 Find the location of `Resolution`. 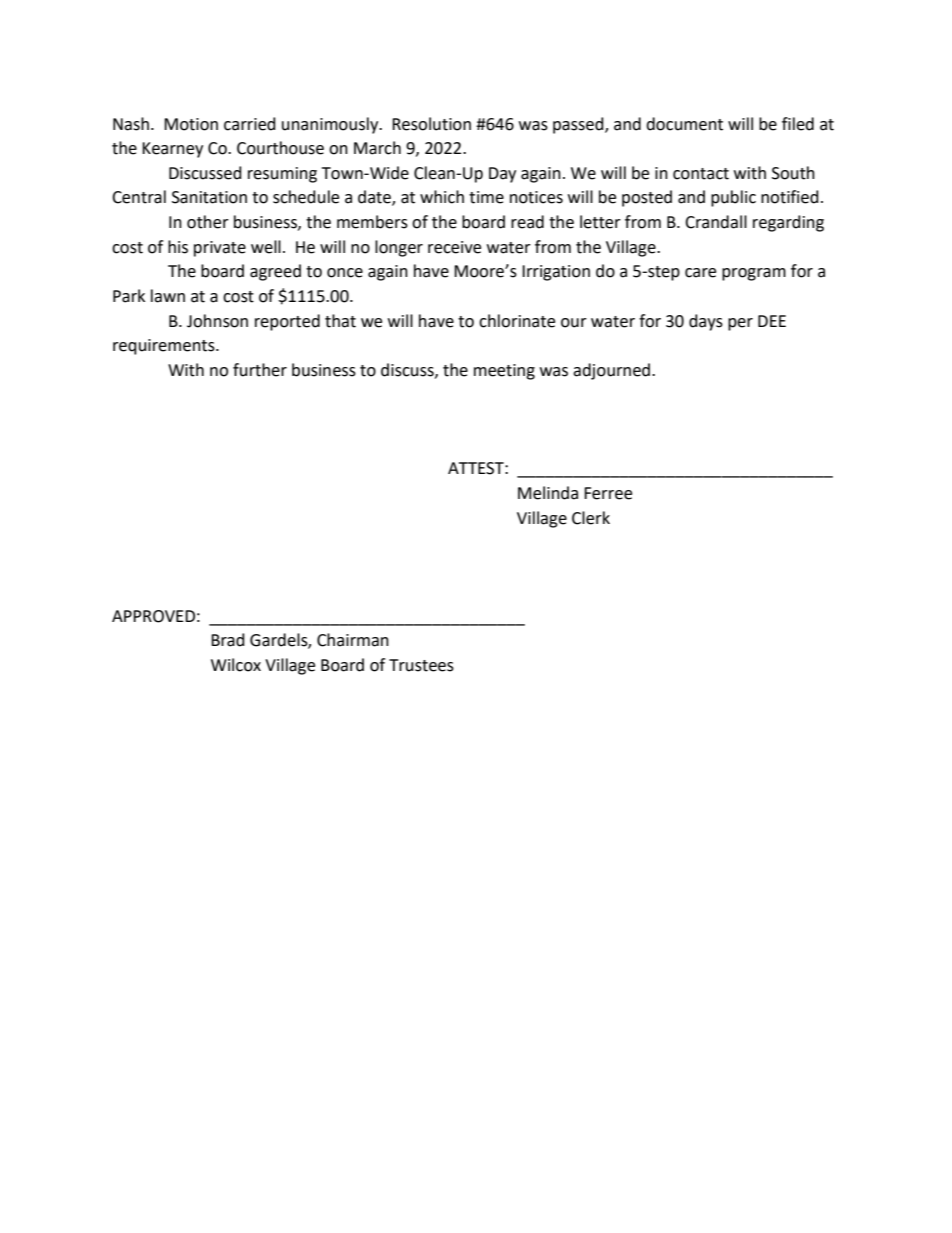

Resolution is located at coordinates (431, 124).
